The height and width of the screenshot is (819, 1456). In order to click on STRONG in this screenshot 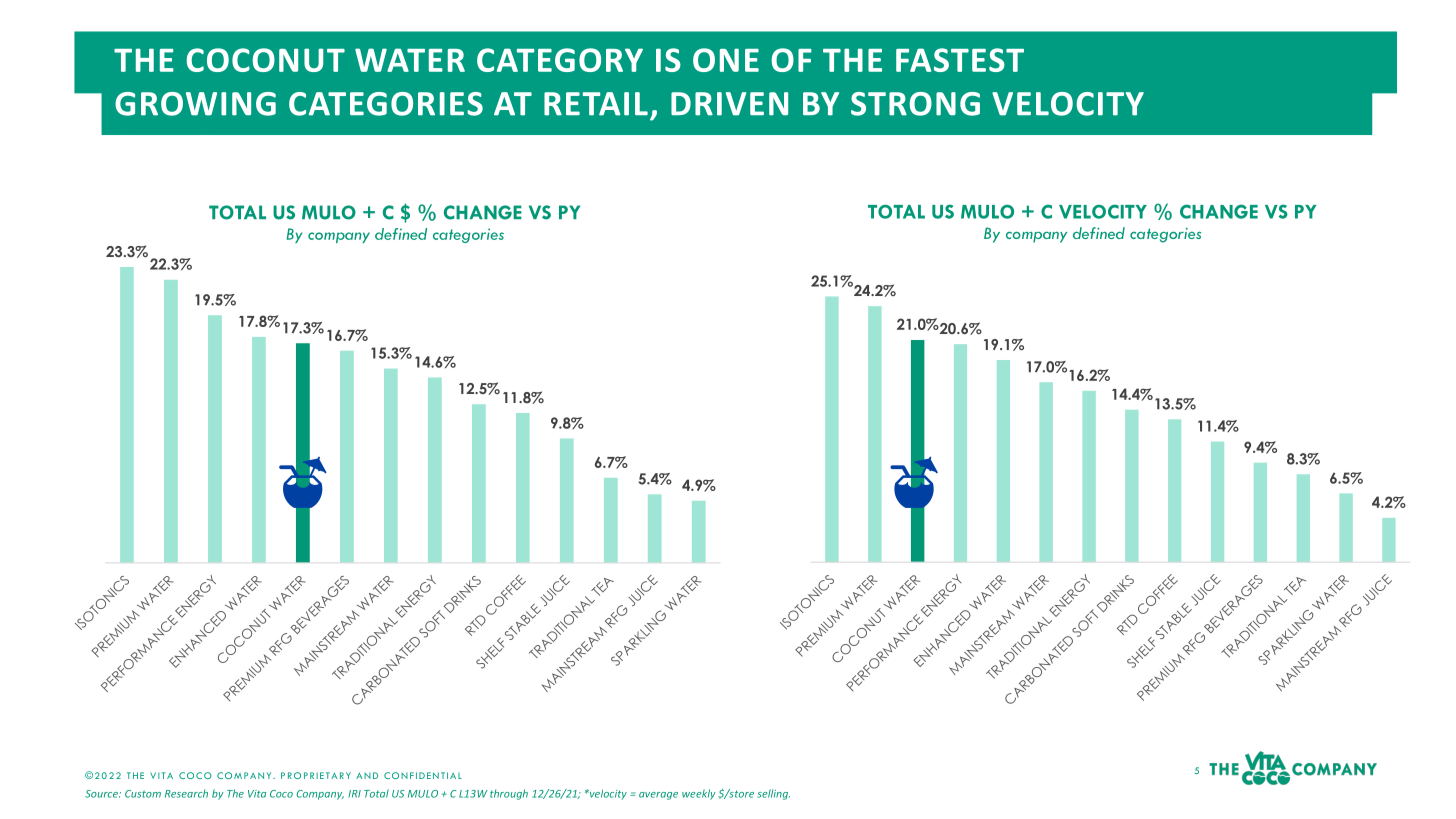, I will do `click(915, 104)`.
